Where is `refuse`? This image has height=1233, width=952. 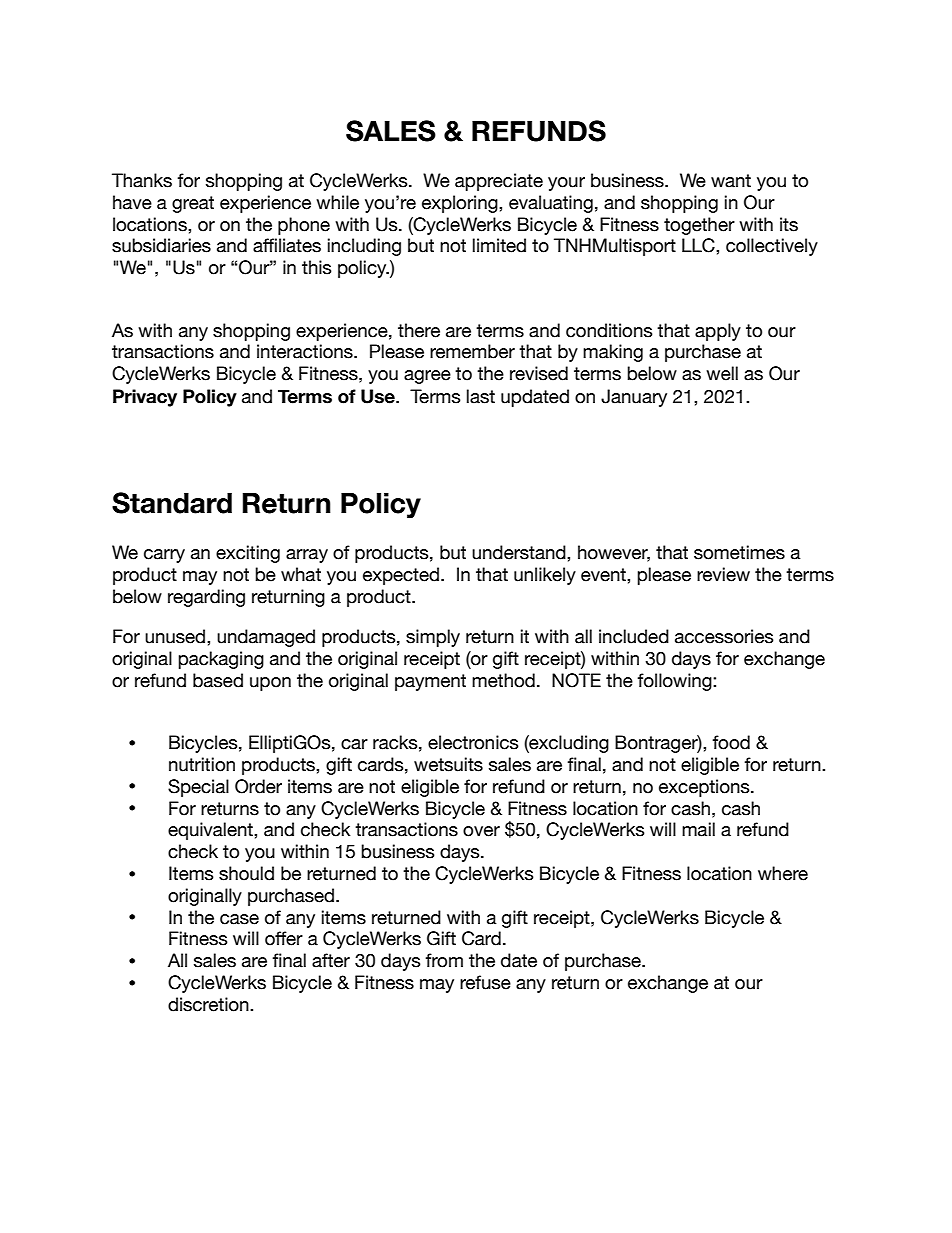 refuse is located at coordinates (485, 982).
